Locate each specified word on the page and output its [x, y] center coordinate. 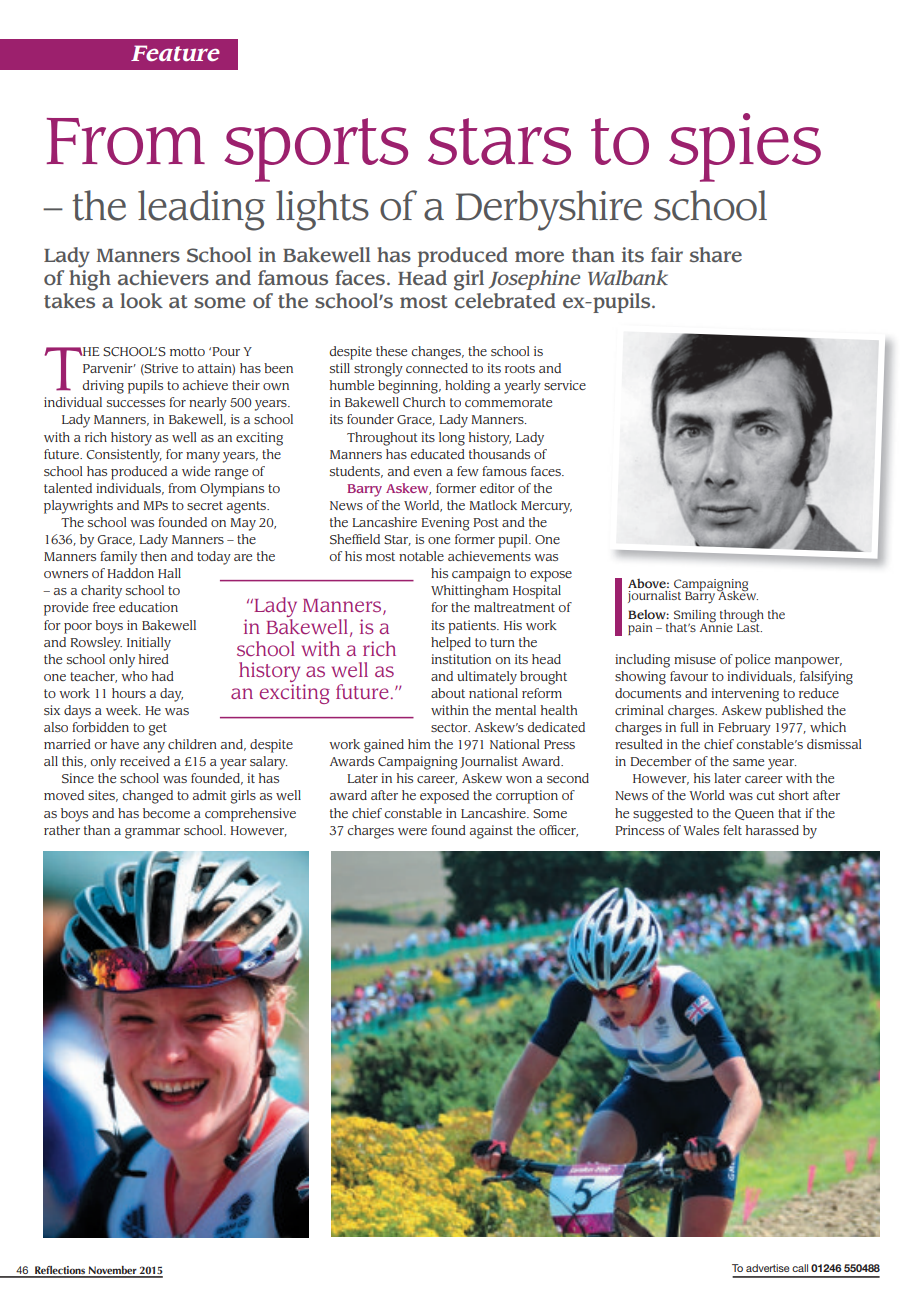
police [752, 661]
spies [745, 147]
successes [136, 403]
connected [437, 368]
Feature [175, 53]
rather [62, 830]
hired [154, 659]
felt [732, 830]
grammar [152, 833]
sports [316, 150]
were [412, 831]
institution [461, 659]
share [716, 255]
